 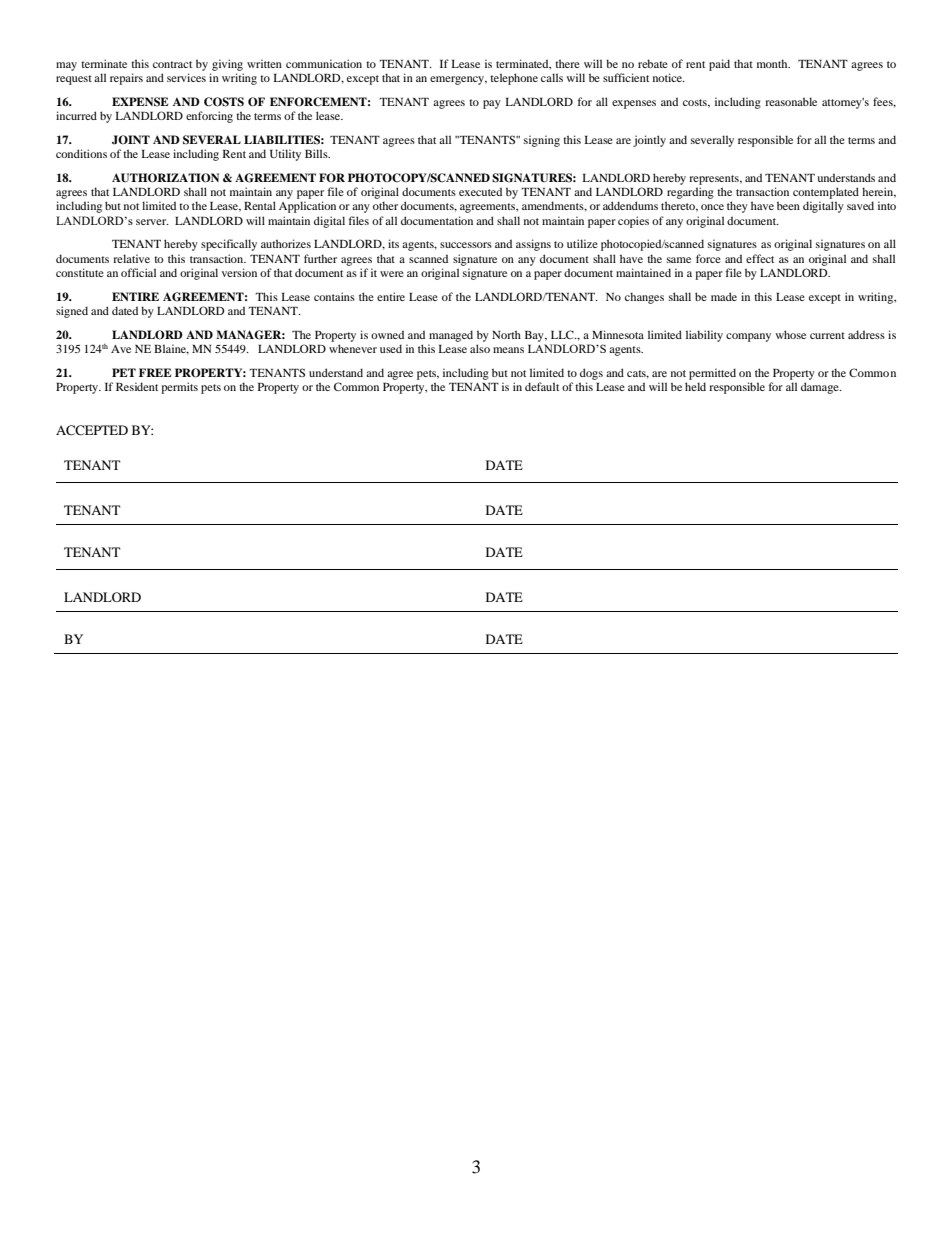 I want to click on default, so click(x=542, y=386).
